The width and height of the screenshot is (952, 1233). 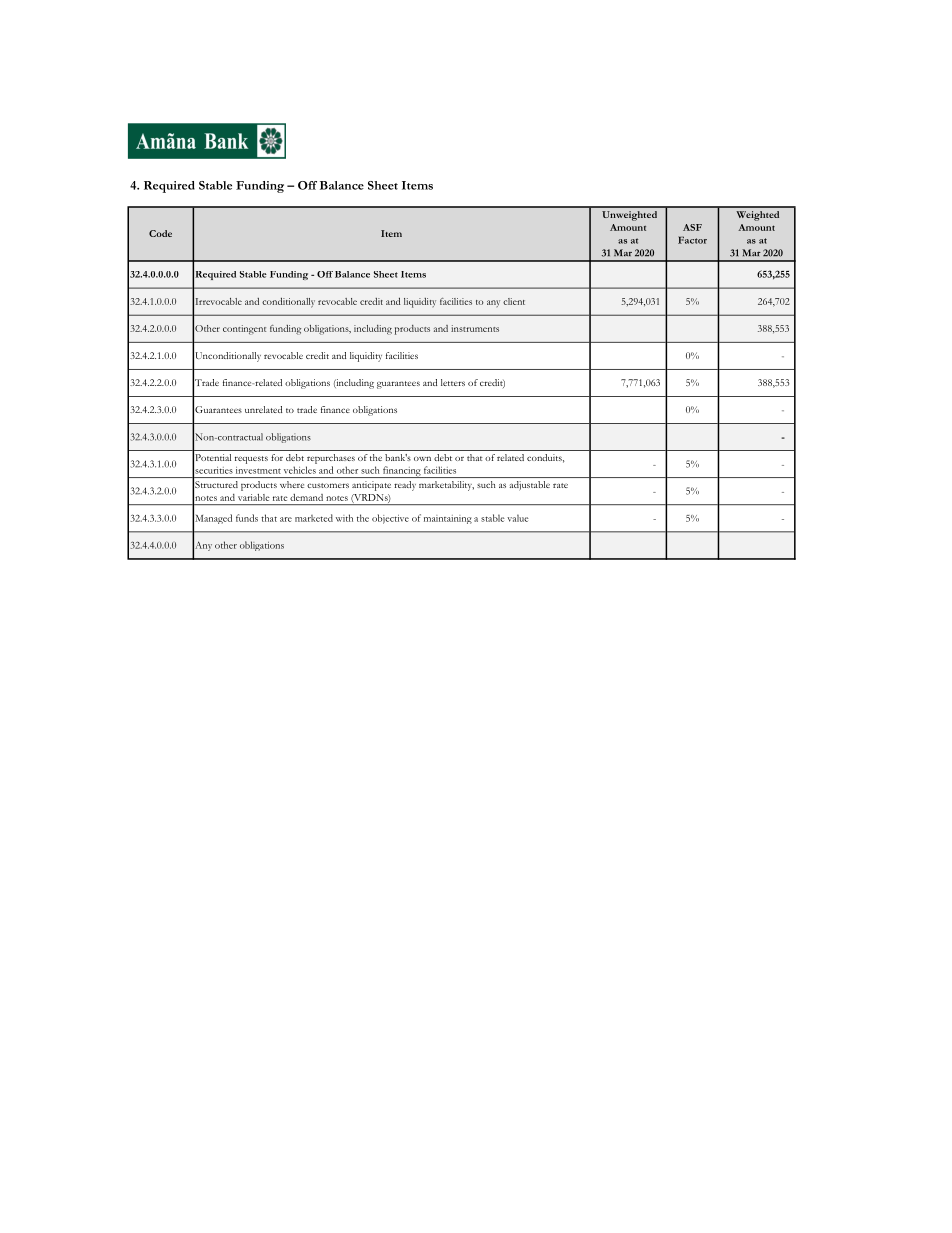 What do you see at coordinates (160, 233) in the screenshot?
I see `Code` at bounding box center [160, 233].
